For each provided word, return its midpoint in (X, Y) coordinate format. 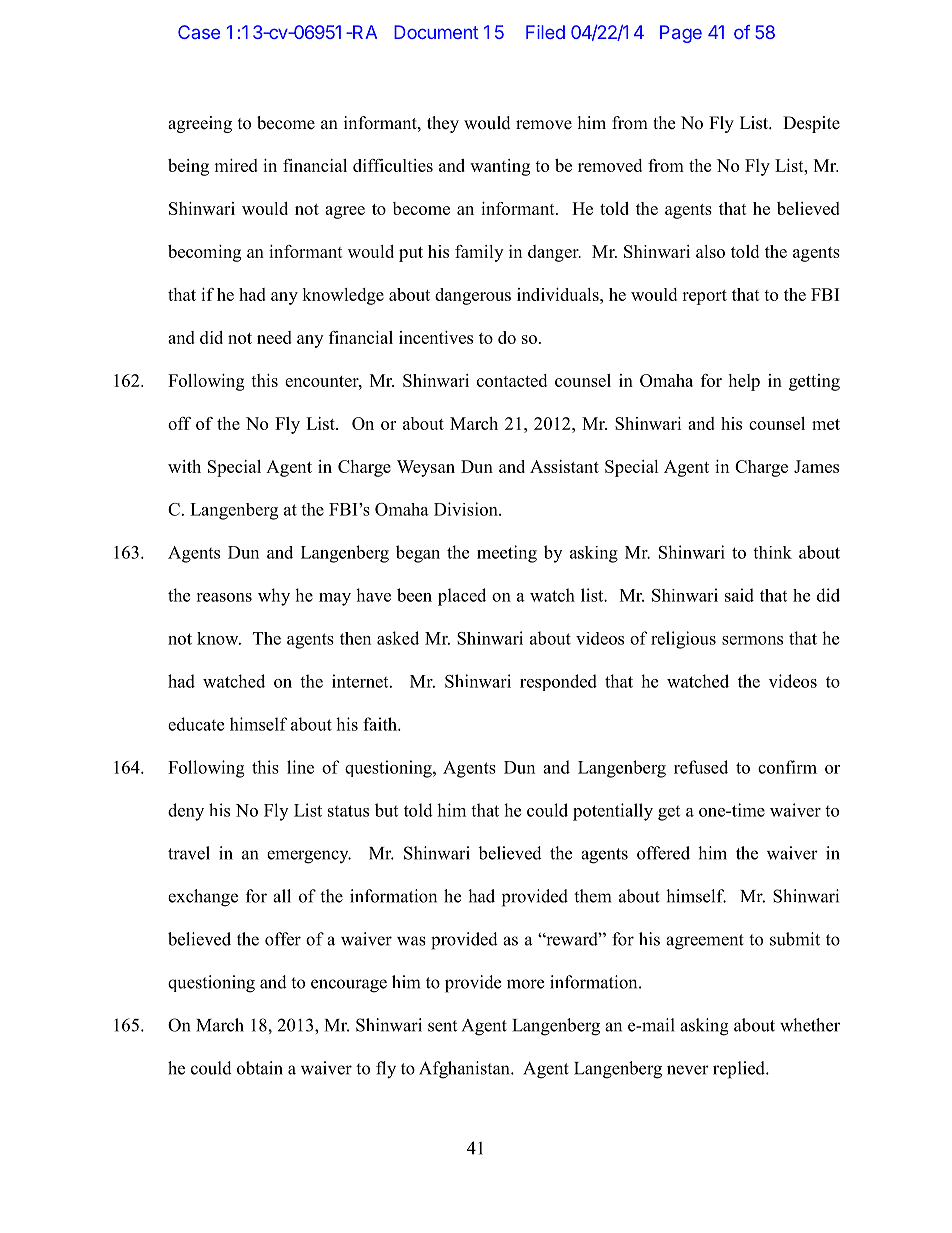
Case (199, 32)
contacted (512, 380)
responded (558, 682)
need (274, 337)
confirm (787, 767)
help (744, 382)
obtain (260, 1068)
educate (196, 724)
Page (681, 34)
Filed (545, 32)
